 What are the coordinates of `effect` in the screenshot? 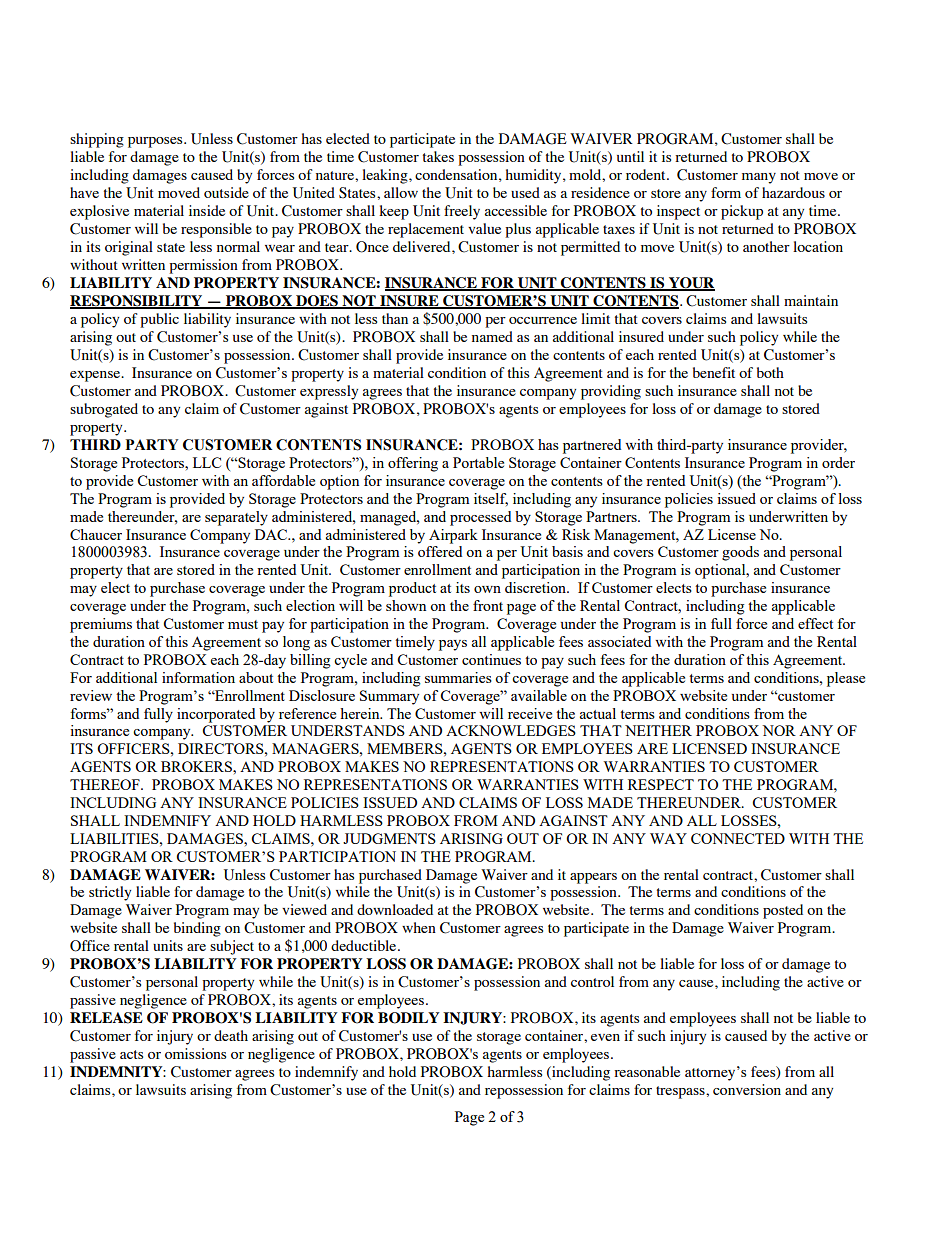 It's located at (815, 623).
